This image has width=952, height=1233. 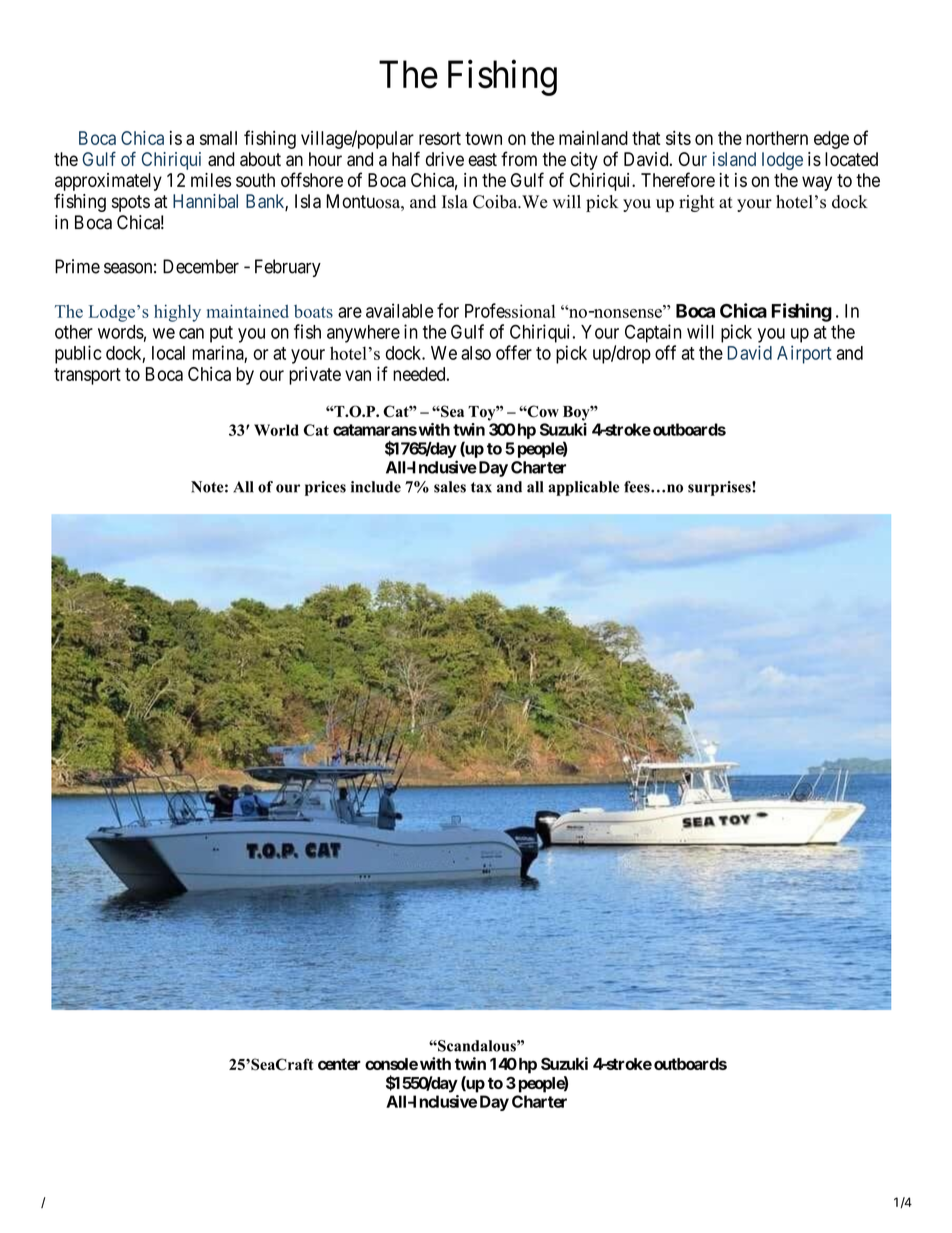 I want to click on Airport, so click(x=804, y=354).
